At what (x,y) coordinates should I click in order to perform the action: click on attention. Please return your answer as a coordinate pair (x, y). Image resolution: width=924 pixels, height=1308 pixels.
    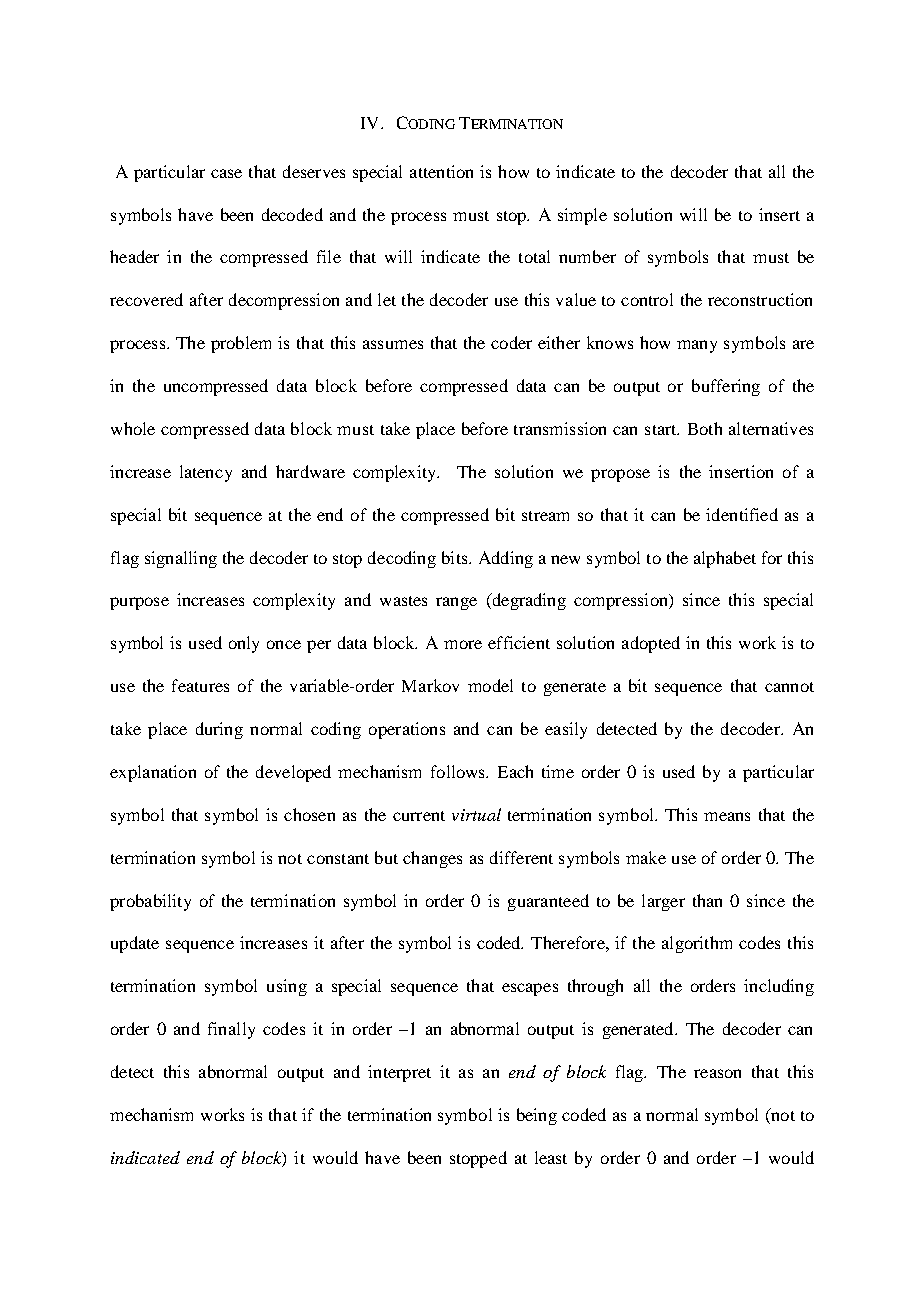
    Looking at the image, I should click on (441, 171).
